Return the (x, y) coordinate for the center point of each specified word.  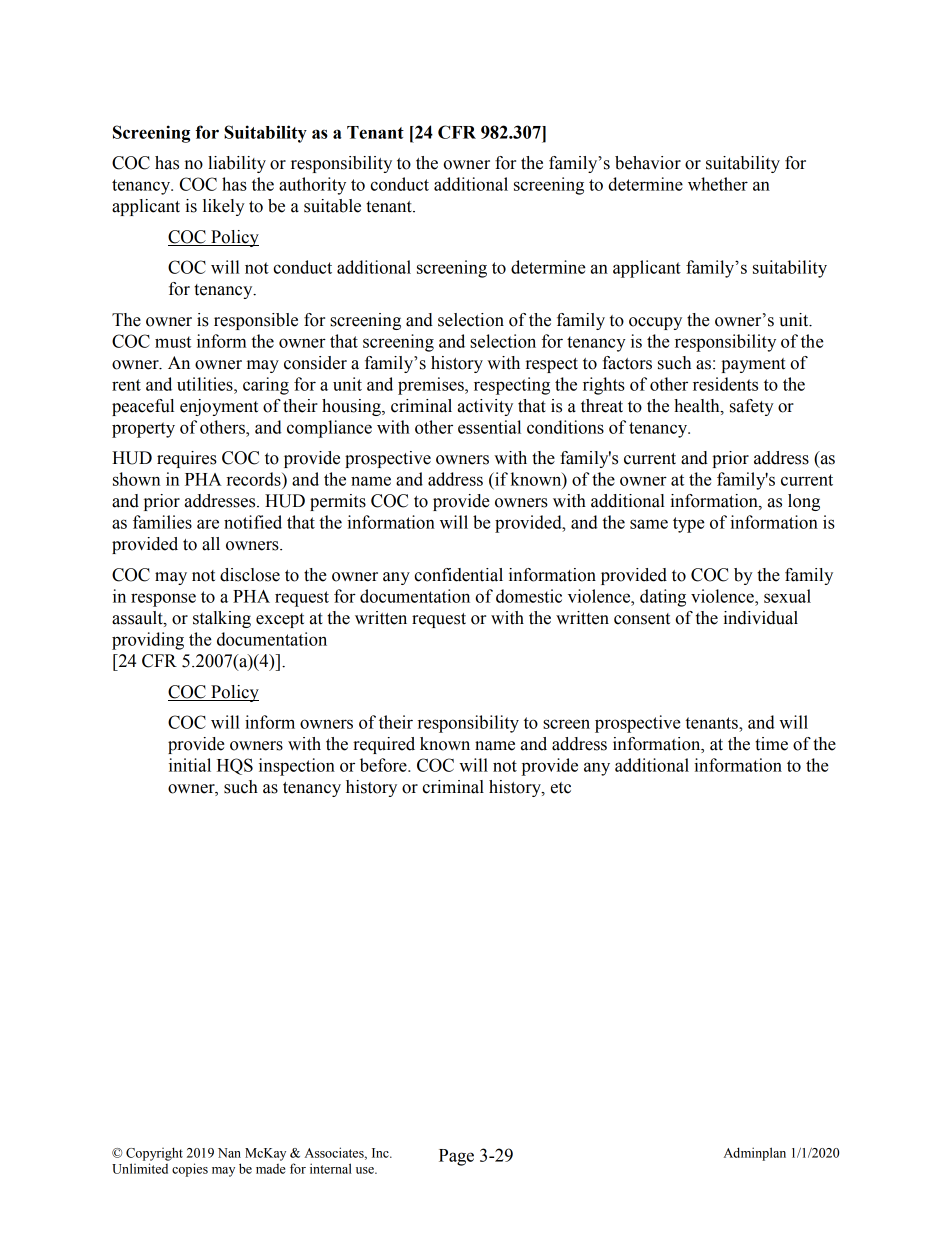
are (208, 524)
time (771, 744)
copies (190, 1170)
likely (224, 207)
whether (718, 184)
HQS (235, 766)
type (689, 525)
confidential (458, 575)
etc (561, 788)
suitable (332, 206)
